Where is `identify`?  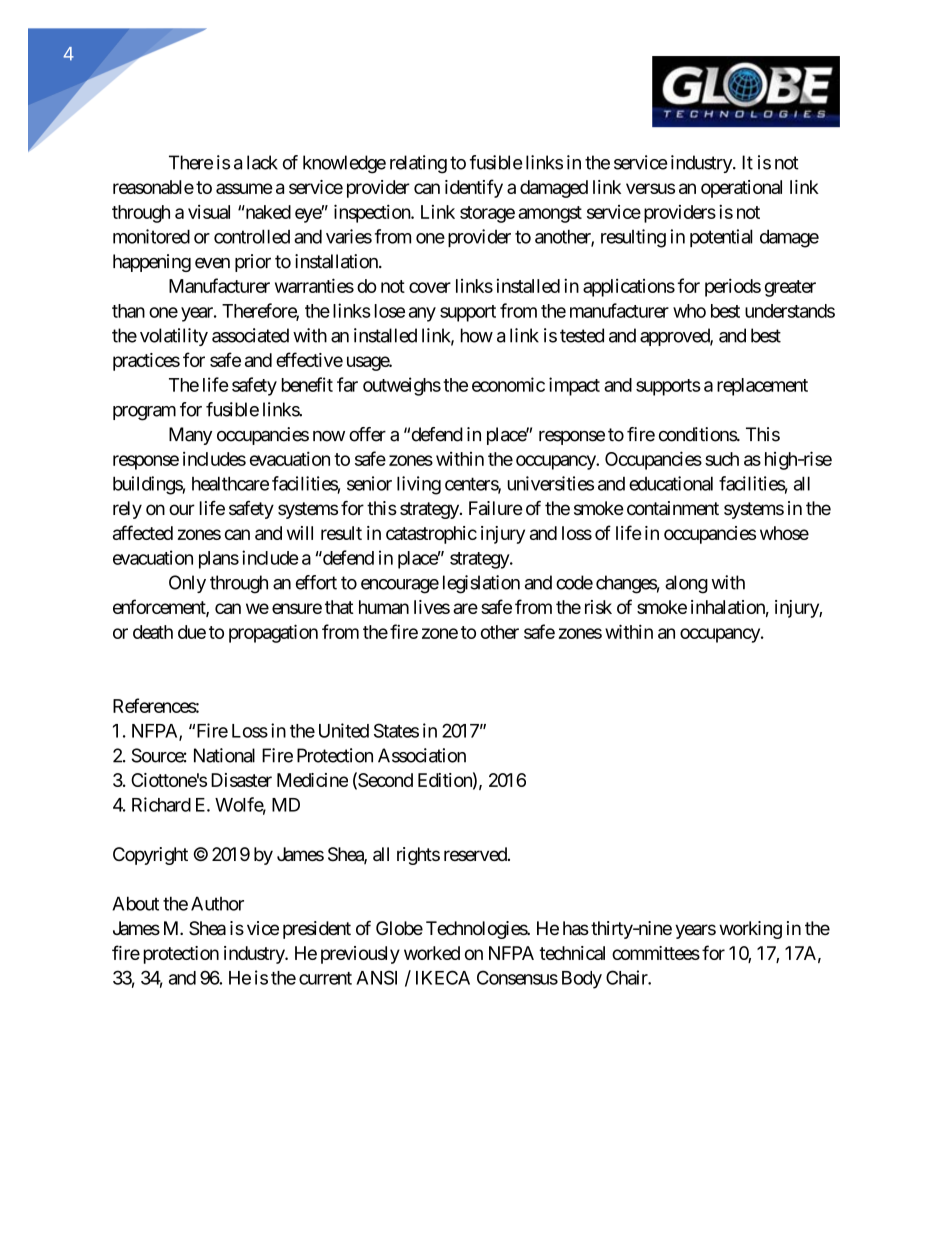
identify is located at coordinates (474, 188).
